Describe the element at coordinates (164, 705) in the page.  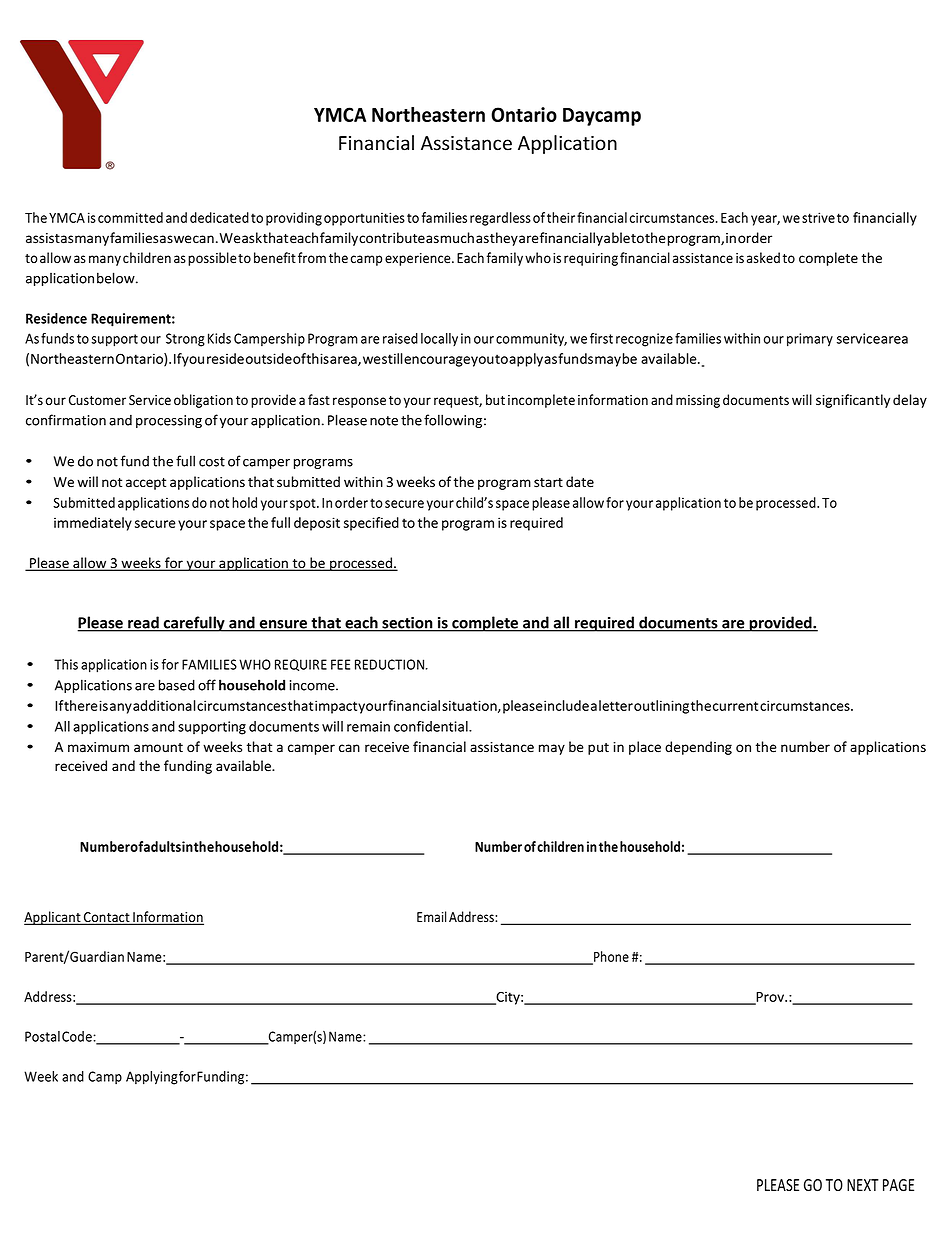
I see `additional` at that location.
